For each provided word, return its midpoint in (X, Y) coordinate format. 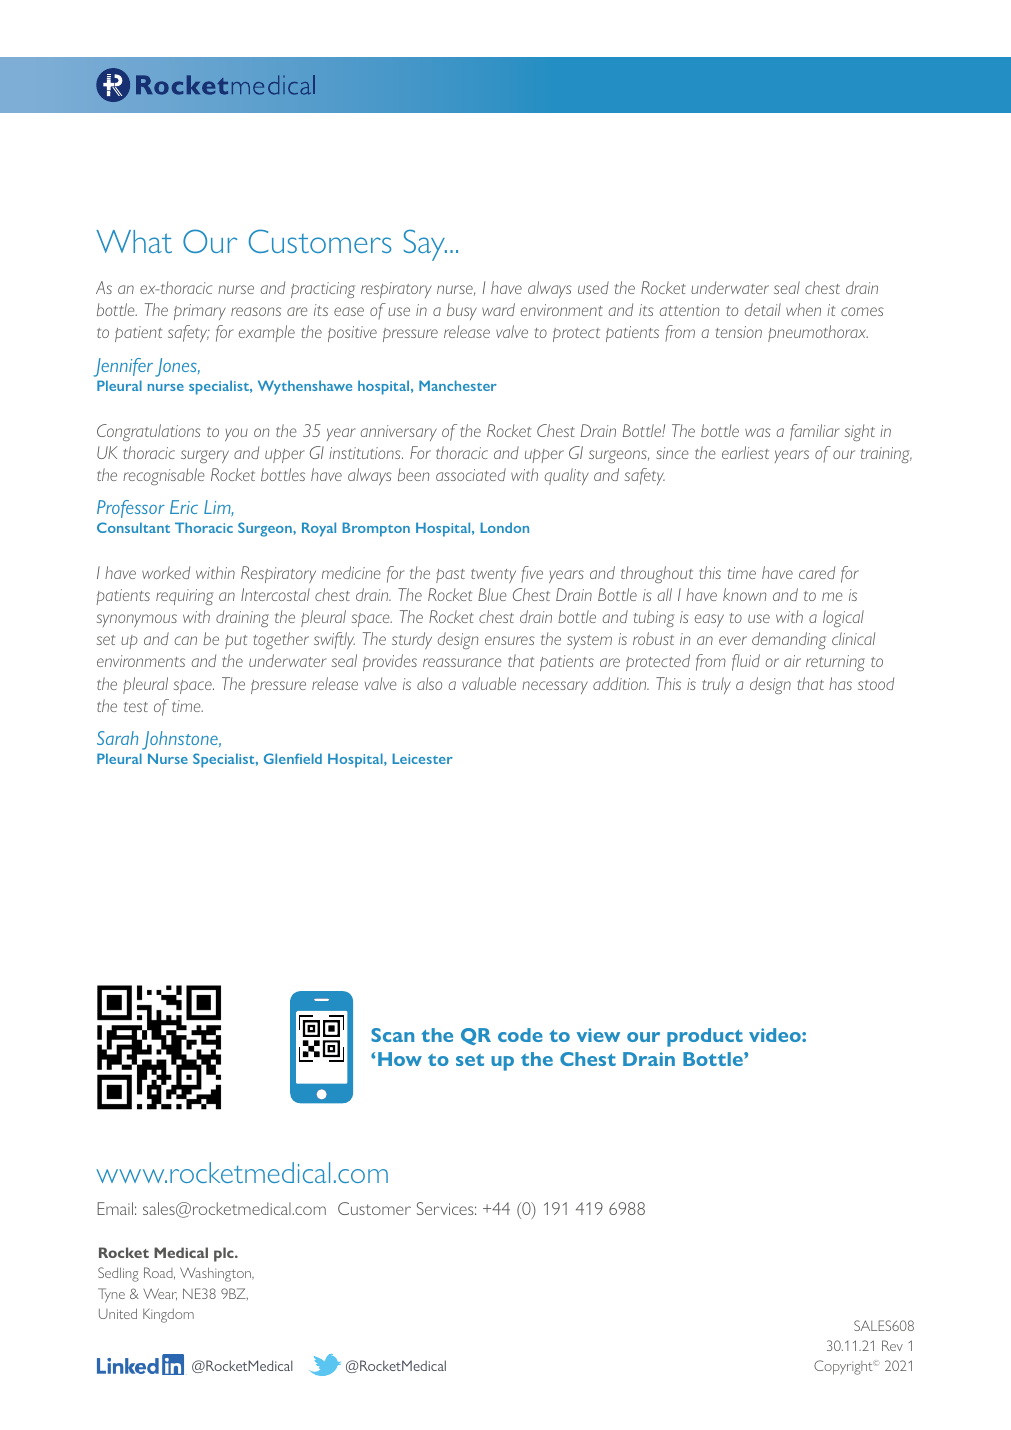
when (803, 309)
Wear (160, 1294)
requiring (184, 597)
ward (498, 309)
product (705, 1037)
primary (200, 312)
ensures (510, 640)
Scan (392, 1035)
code (520, 1035)
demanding (789, 640)
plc (225, 1254)
